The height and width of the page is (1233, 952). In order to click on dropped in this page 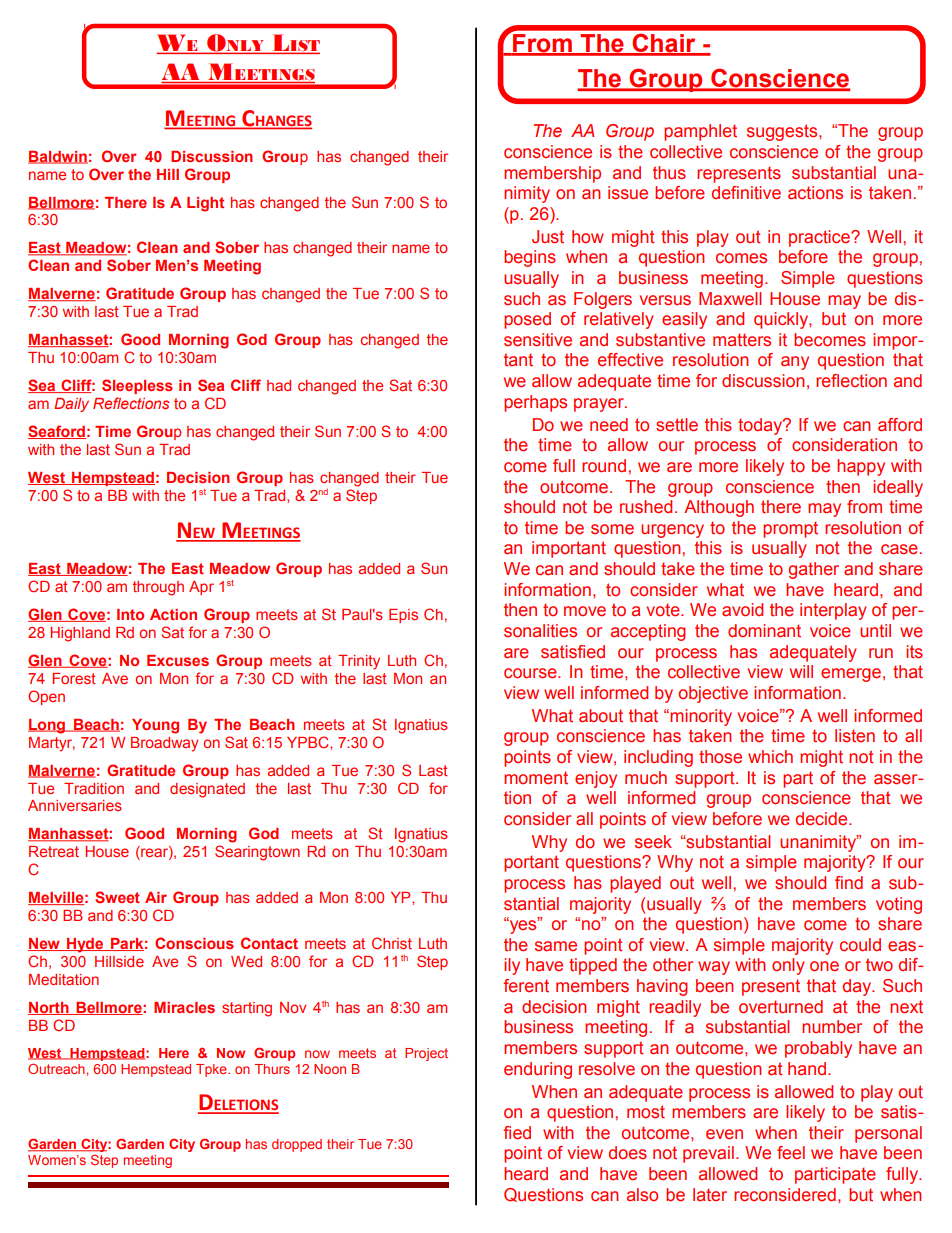, I will do `click(297, 1145)`.
